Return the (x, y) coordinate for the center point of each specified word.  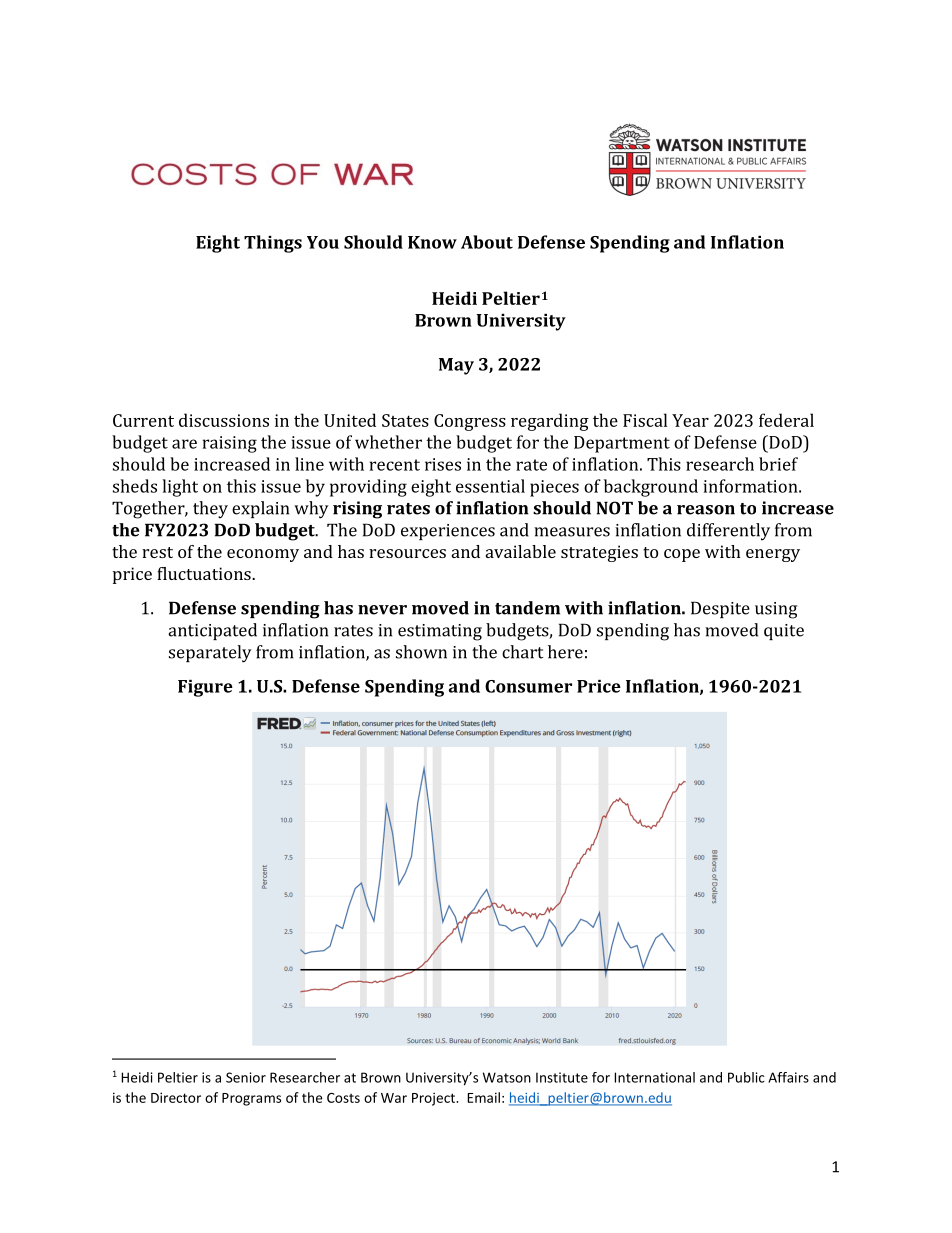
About (487, 242)
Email (483, 1097)
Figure (205, 688)
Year (690, 420)
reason (706, 510)
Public (746, 1077)
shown (421, 652)
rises (443, 464)
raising (230, 444)
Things (273, 244)
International (654, 1077)
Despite (720, 609)
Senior (246, 1077)
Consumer (528, 686)
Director (176, 1097)
